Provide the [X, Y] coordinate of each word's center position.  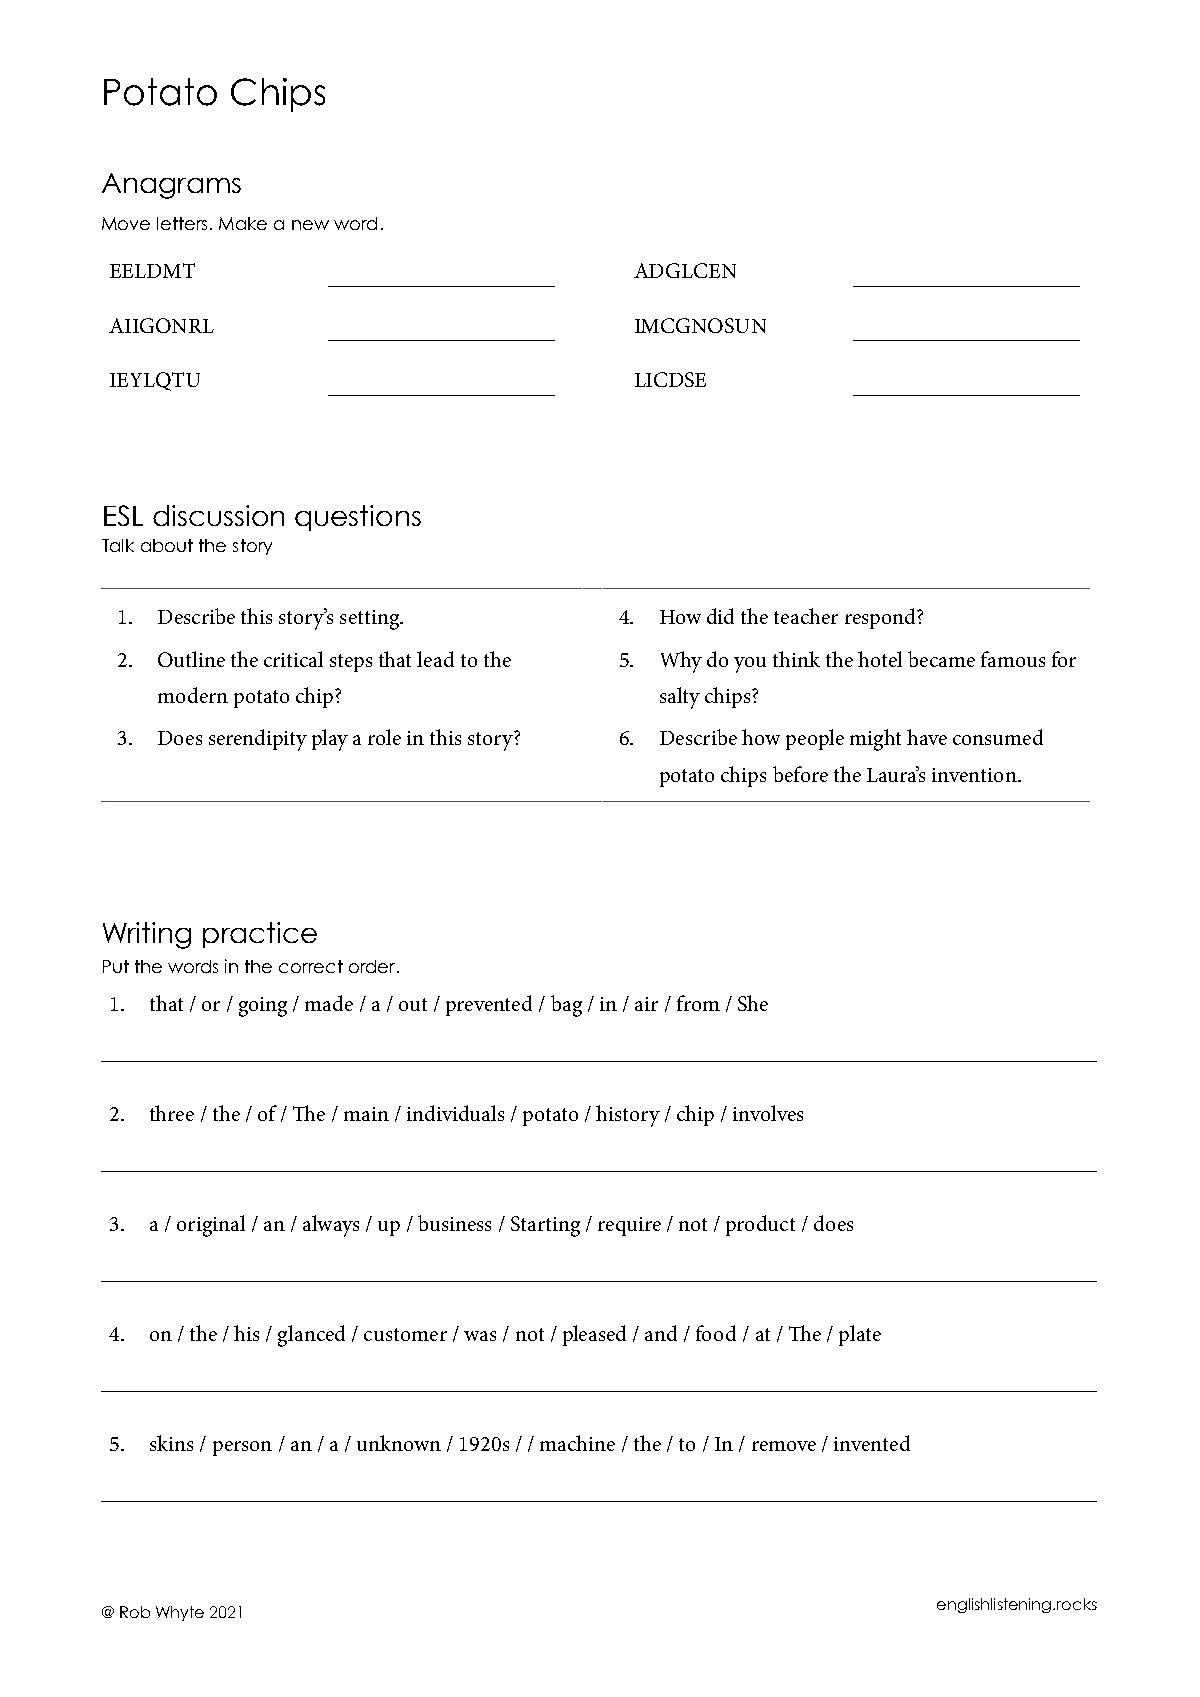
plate [860, 1335]
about [167, 545]
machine [577, 1443]
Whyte [180, 1613]
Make [243, 223]
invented [872, 1443]
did [720, 616]
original [211, 1226]
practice [260, 935]
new [310, 225]
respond [881, 618]
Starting [545, 1226]
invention [975, 775]
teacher [806, 616]
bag [566, 1006]
